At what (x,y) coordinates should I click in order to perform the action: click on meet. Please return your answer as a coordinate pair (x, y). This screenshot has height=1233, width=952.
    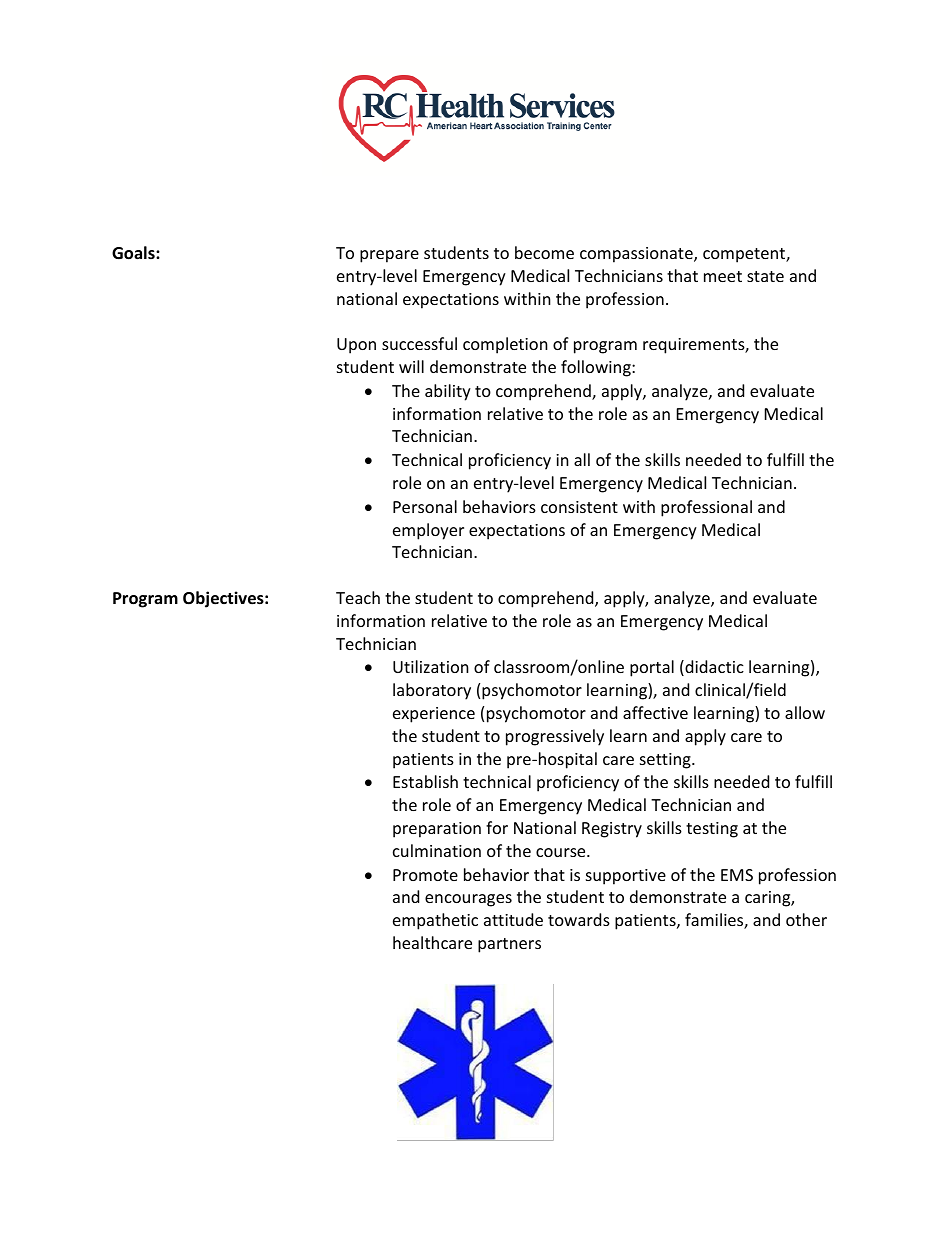
    Looking at the image, I should click on (723, 276).
